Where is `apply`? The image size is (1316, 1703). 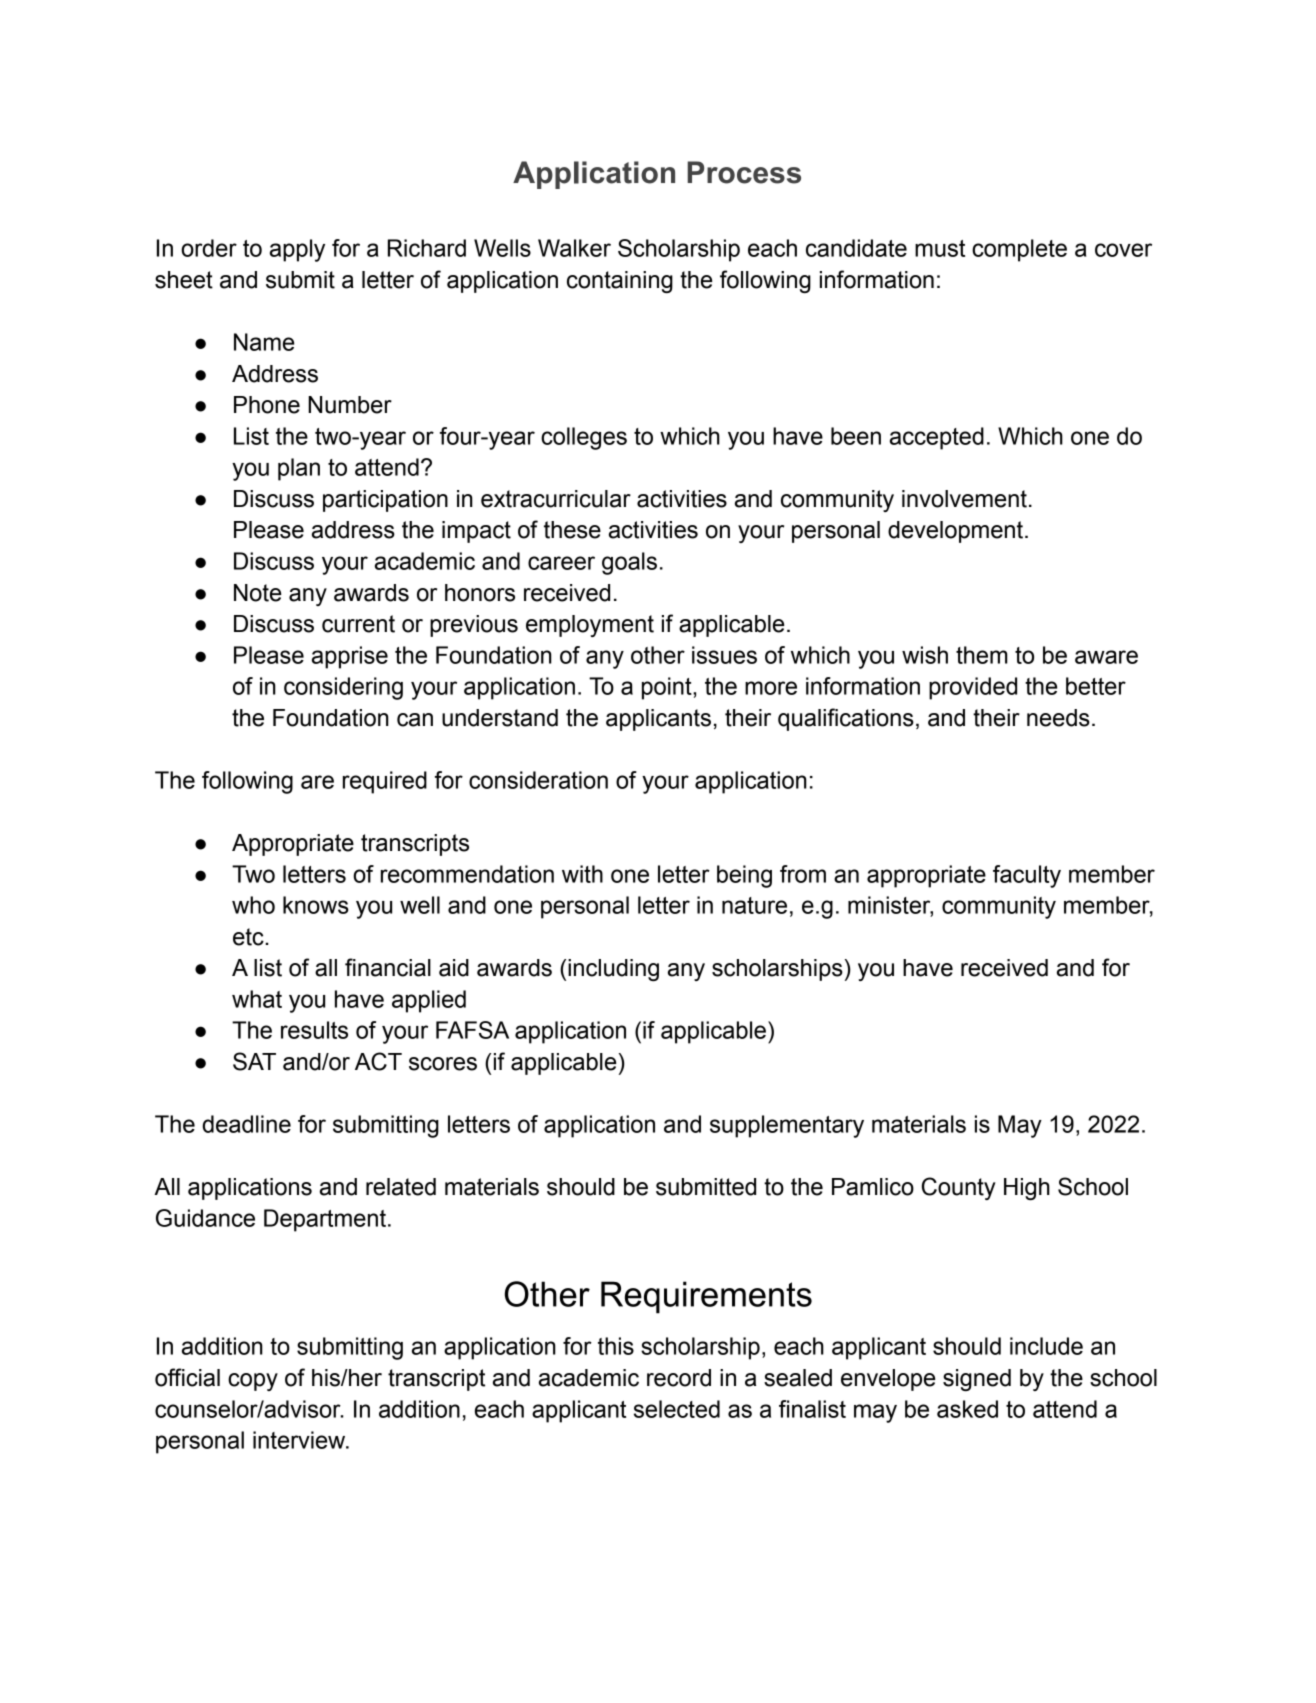 apply is located at coordinates (297, 250).
